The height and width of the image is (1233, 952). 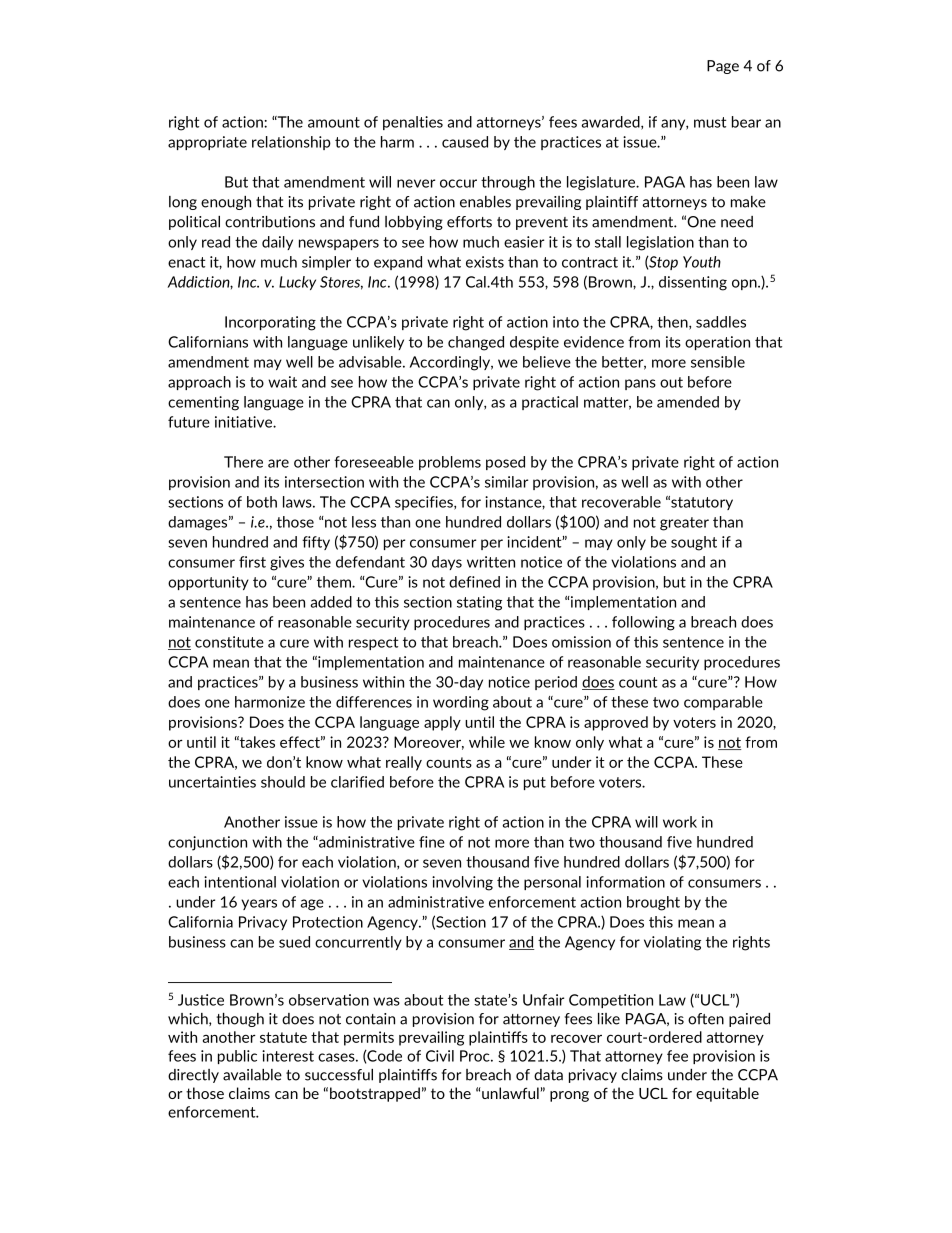 I want to click on sought, so click(x=694, y=543).
